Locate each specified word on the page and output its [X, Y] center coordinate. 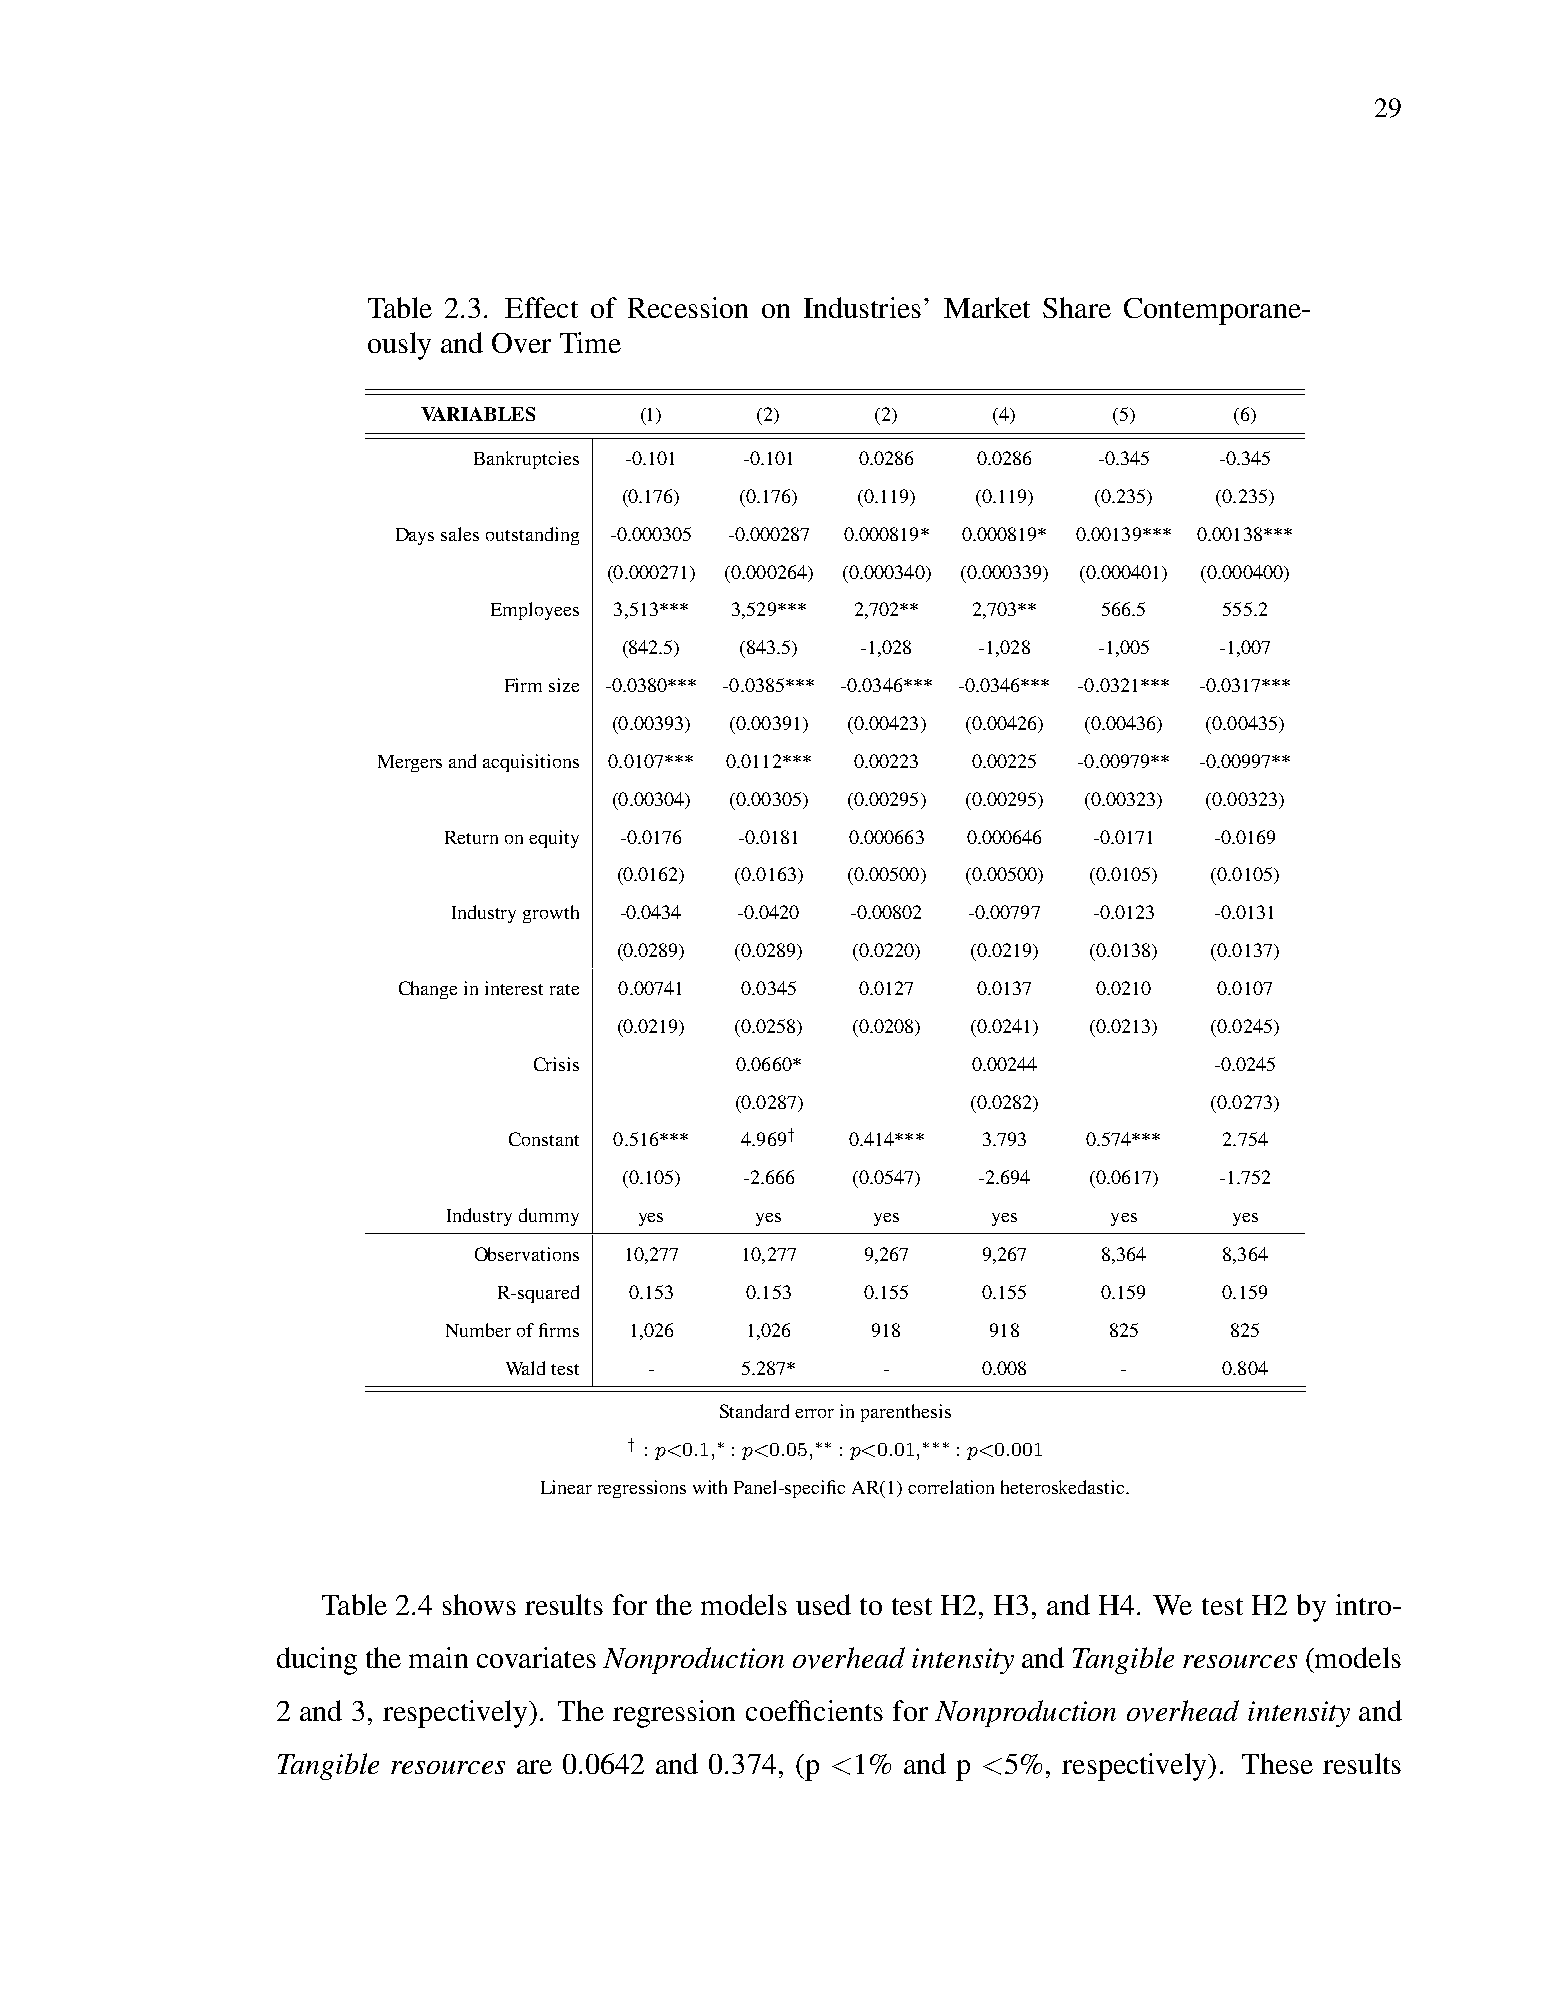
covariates [536, 1657]
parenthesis [906, 1413]
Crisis [556, 1064]
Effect [541, 307]
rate [564, 989]
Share [1077, 307]
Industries [862, 307]
